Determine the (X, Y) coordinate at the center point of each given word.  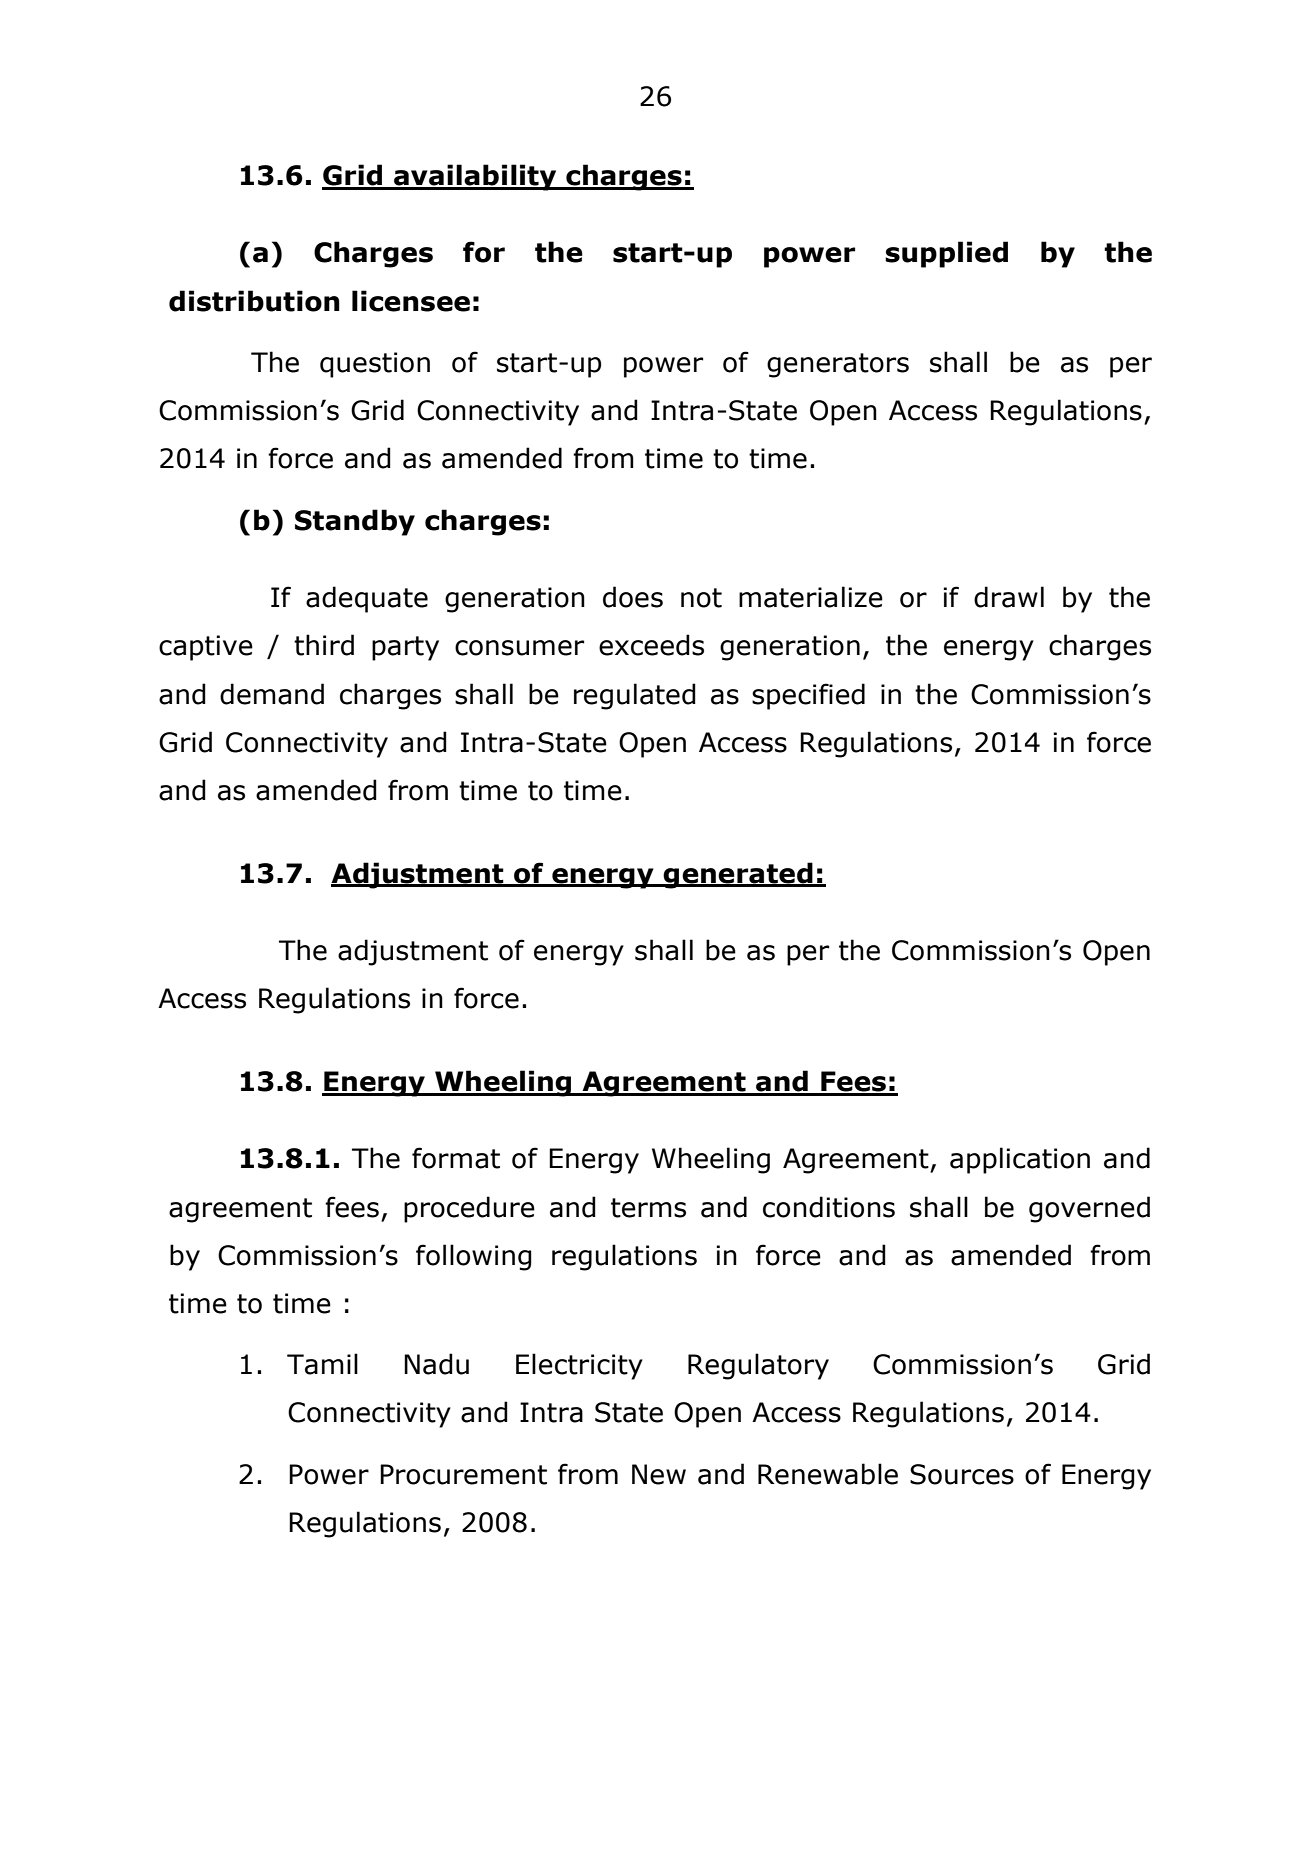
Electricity (579, 1366)
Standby (355, 522)
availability (475, 177)
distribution (254, 301)
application (1020, 1160)
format (456, 1158)
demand (272, 694)
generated (738, 875)
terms (648, 1208)
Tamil (322, 1364)
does (633, 597)
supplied (946, 254)
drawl (1009, 597)
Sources (962, 1474)
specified (808, 696)
